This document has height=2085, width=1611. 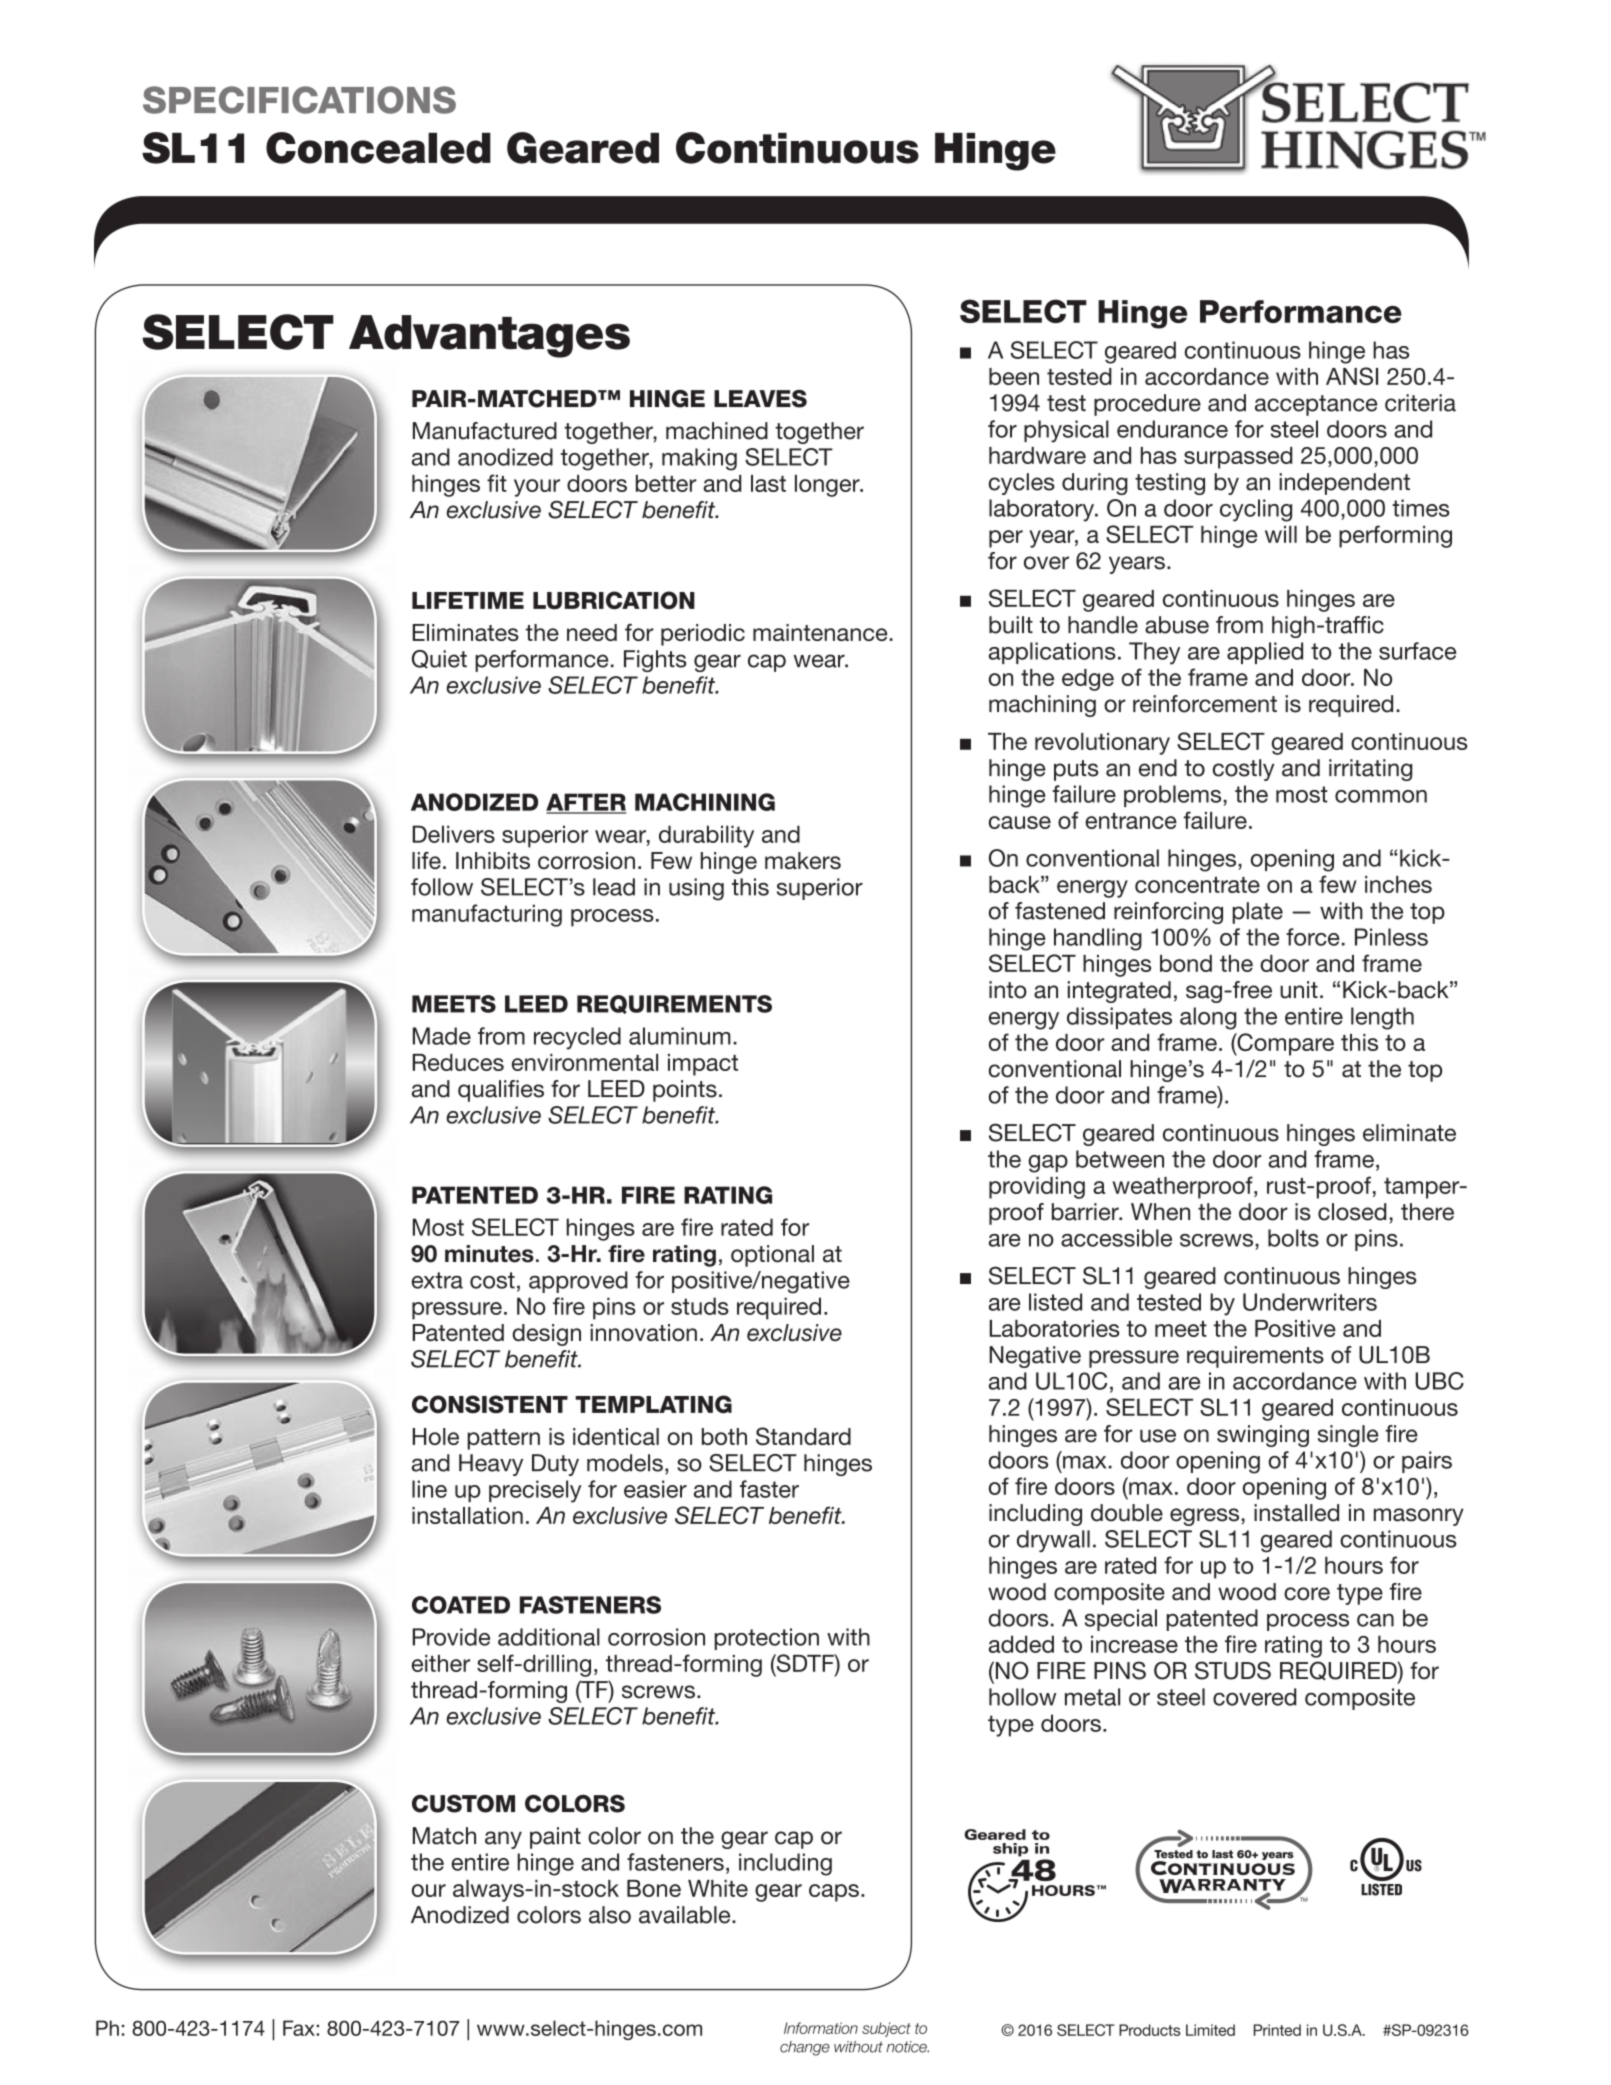 What do you see at coordinates (1352, 376) in the document?
I see `ANSI` at bounding box center [1352, 376].
